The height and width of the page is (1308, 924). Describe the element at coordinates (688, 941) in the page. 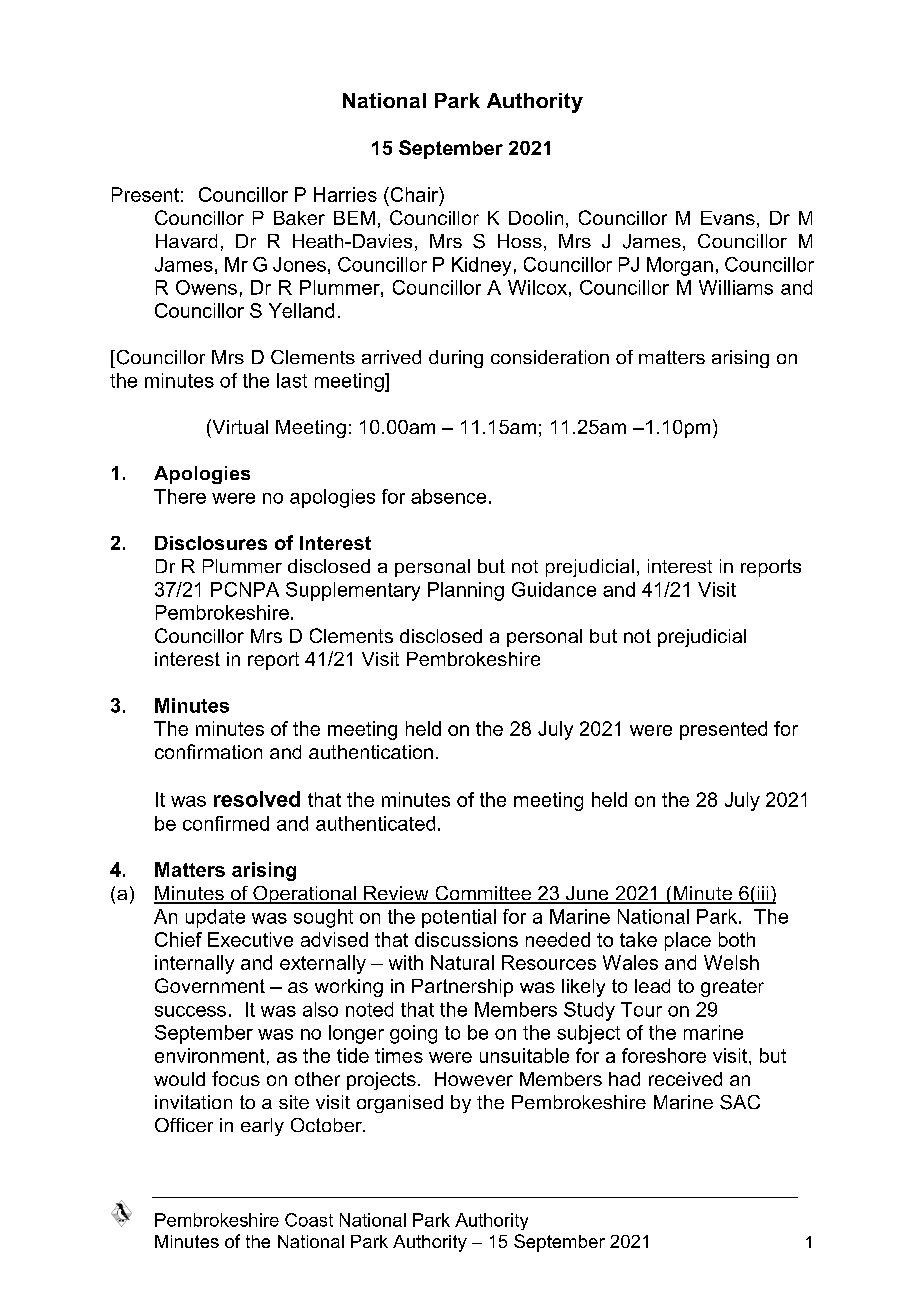

I see `place` at that location.
